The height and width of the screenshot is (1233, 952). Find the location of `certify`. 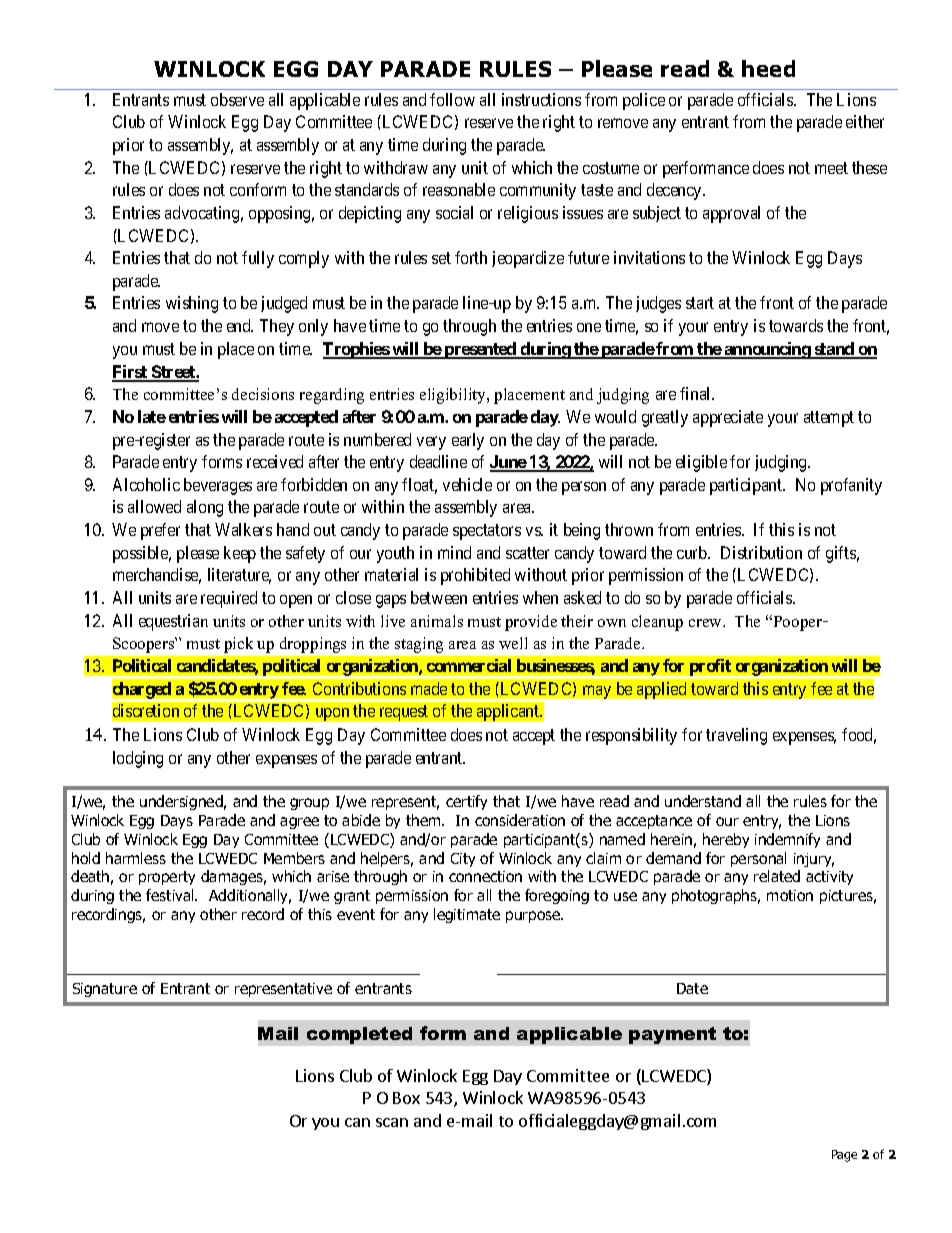

certify is located at coordinates (466, 802).
